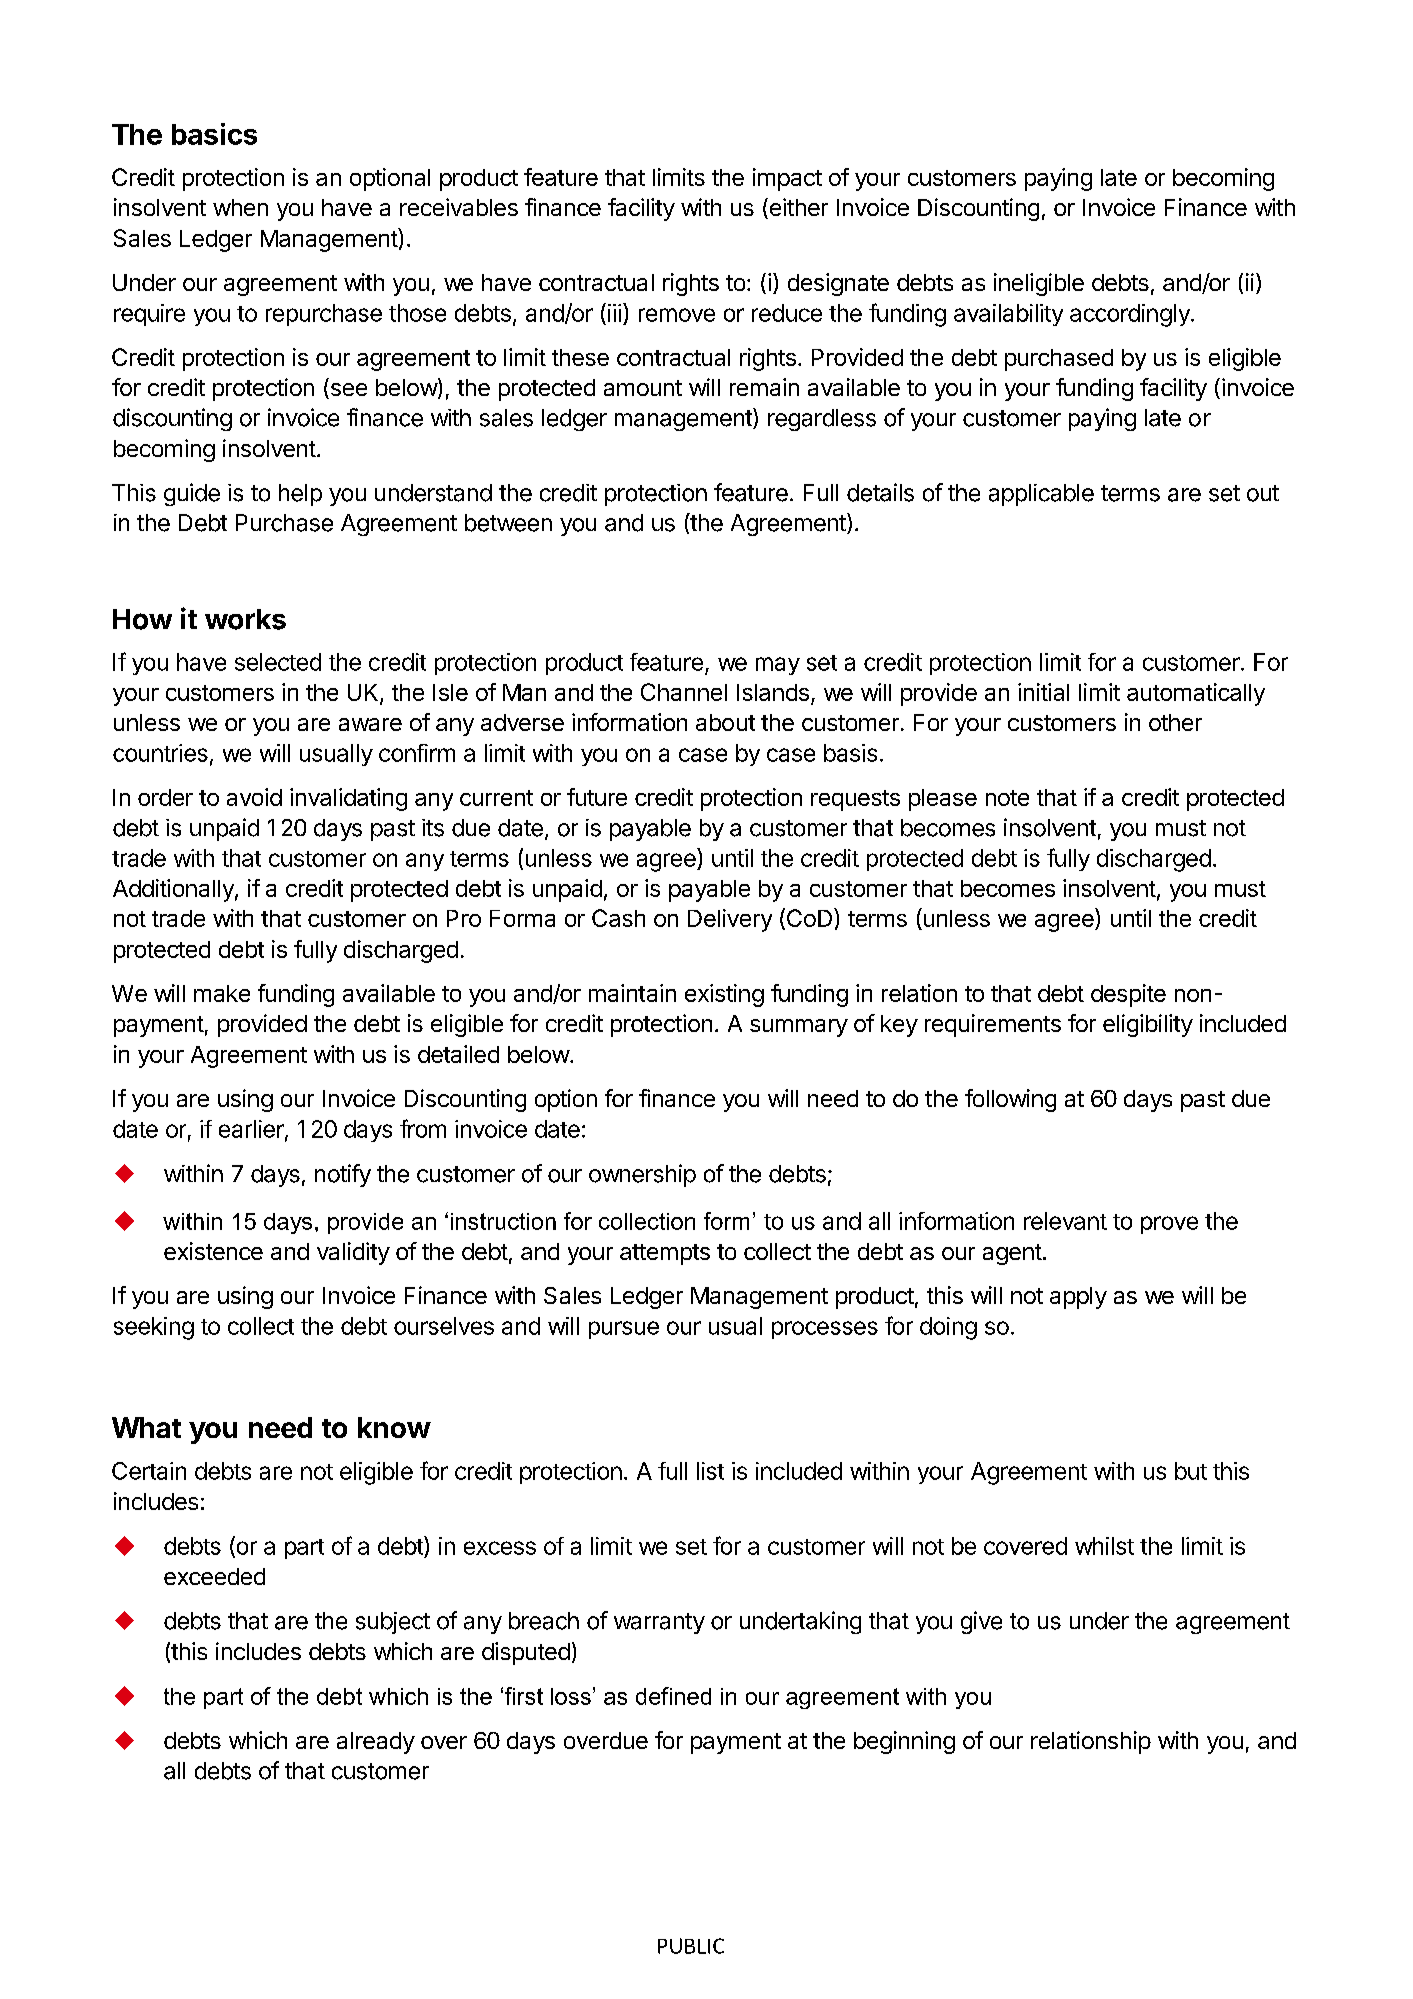 This screenshot has height=1999, width=1413. Describe the element at coordinates (222, 993) in the screenshot. I see `make` at that location.
